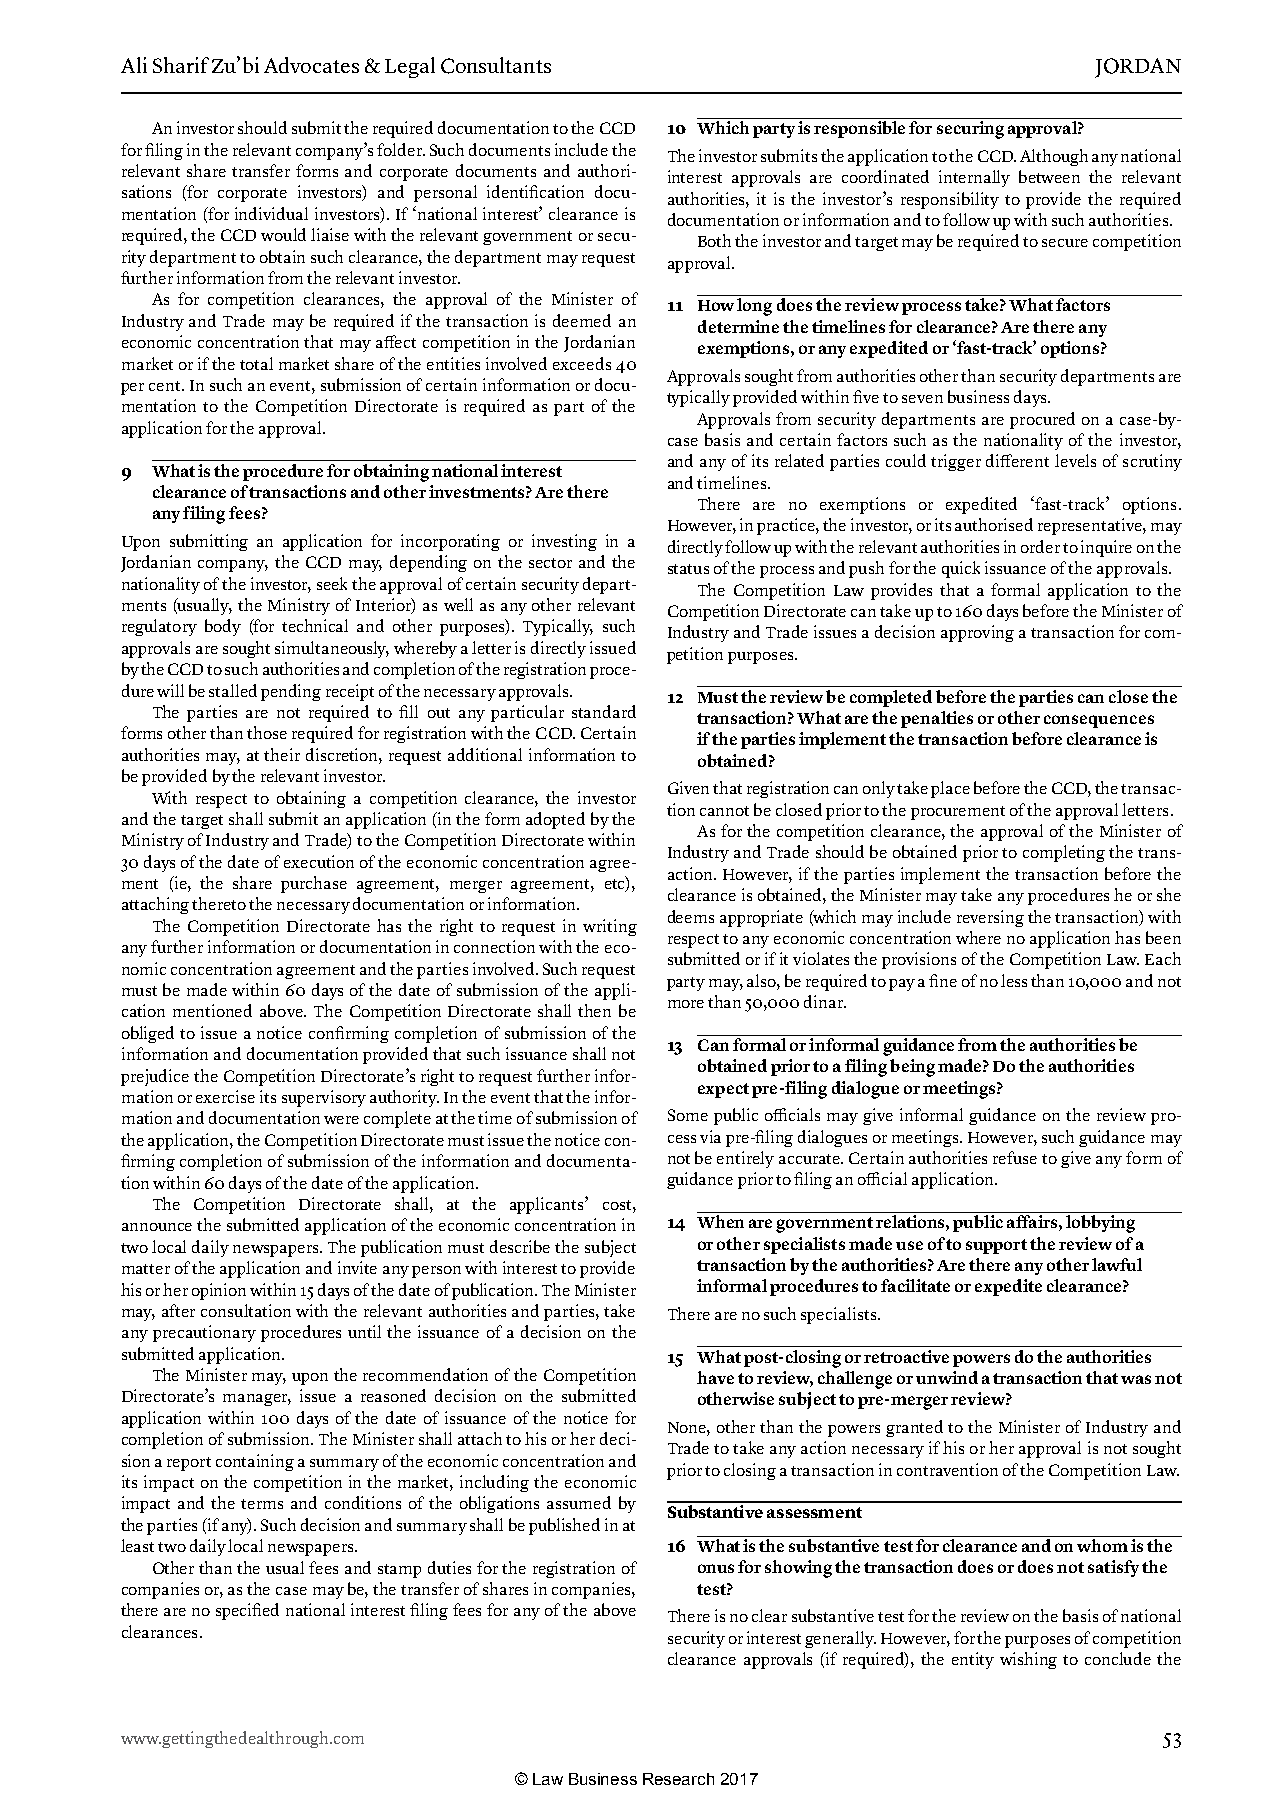  Describe the element at coordinates (157, 1227) in the screenshot. I see `announce` at that location.
